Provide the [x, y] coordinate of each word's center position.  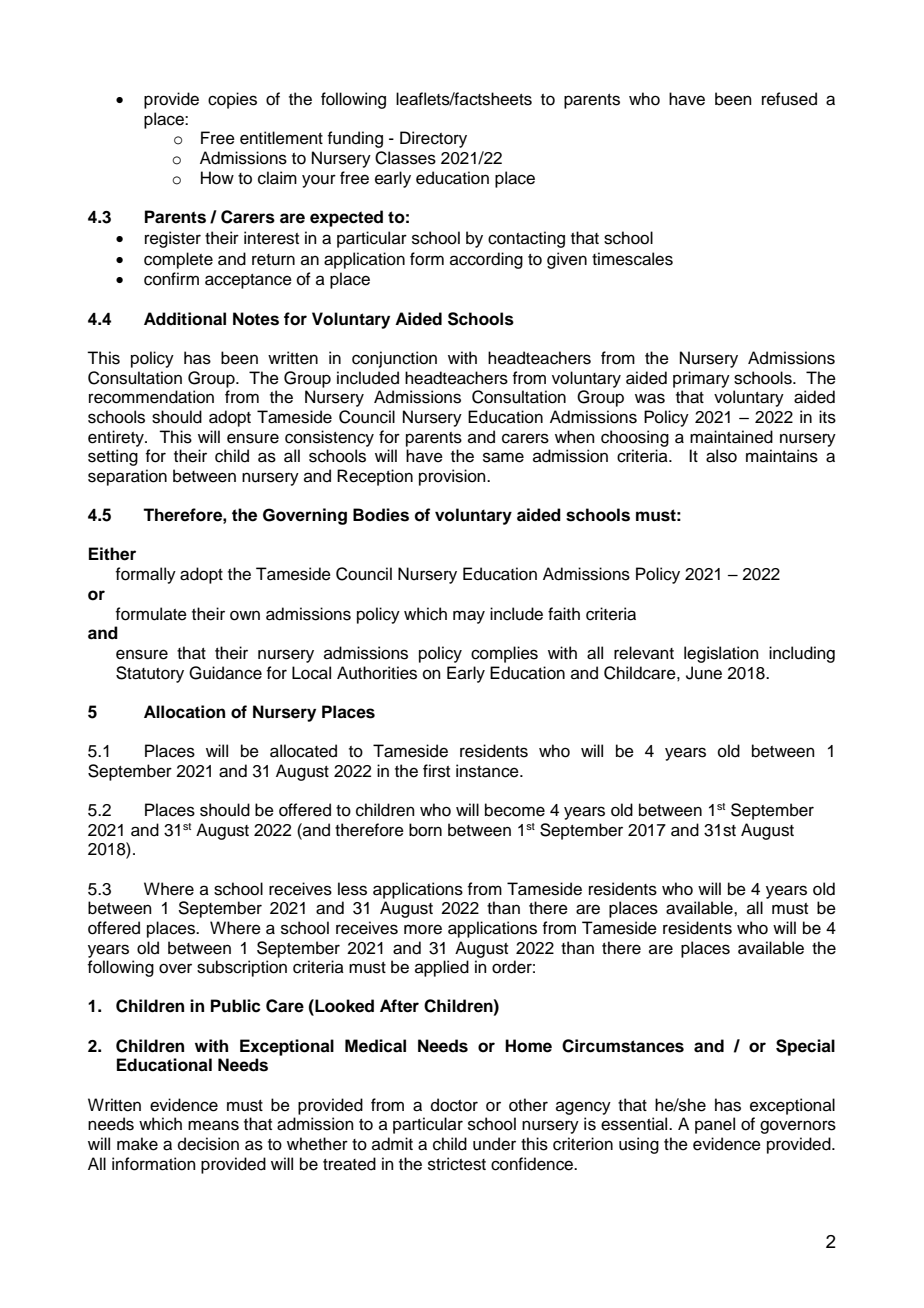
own [245, 615]
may [469, 617]
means [213, 1125]
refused [789, 99]
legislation [721, 654]
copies [232, 100]
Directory [433, 139]
